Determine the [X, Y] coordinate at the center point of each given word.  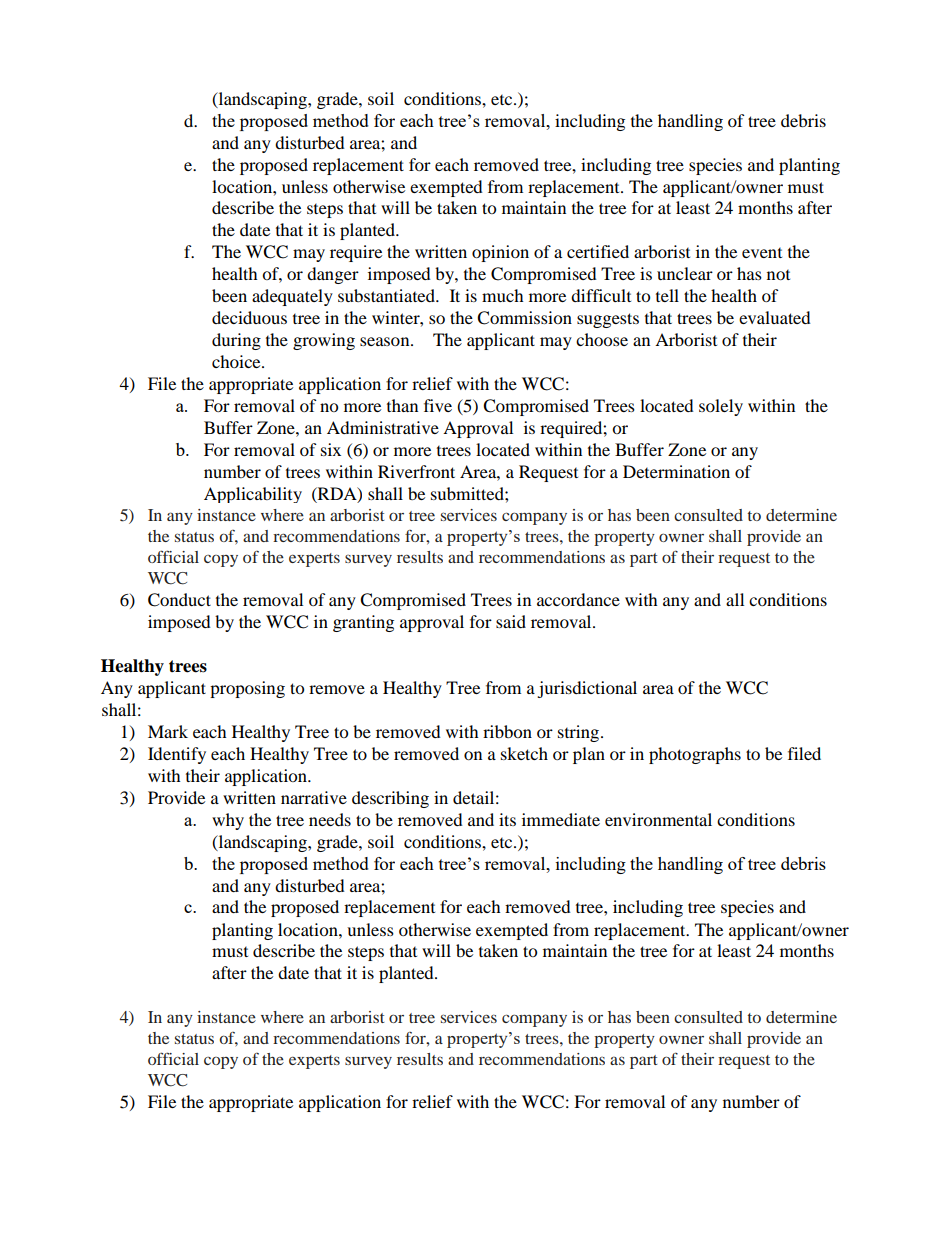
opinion [500, 253]
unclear [685, 273]
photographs [695, 755]
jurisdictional [587, 689]
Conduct [179, 600]
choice [237, 361]
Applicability [253, 495]
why [228, 821]
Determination [676, 471]
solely [721, 407]
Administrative [383, 427]
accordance [578, 599]
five [438, 405]
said [511, 621]
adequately [292, 297]
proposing [247, 689]
